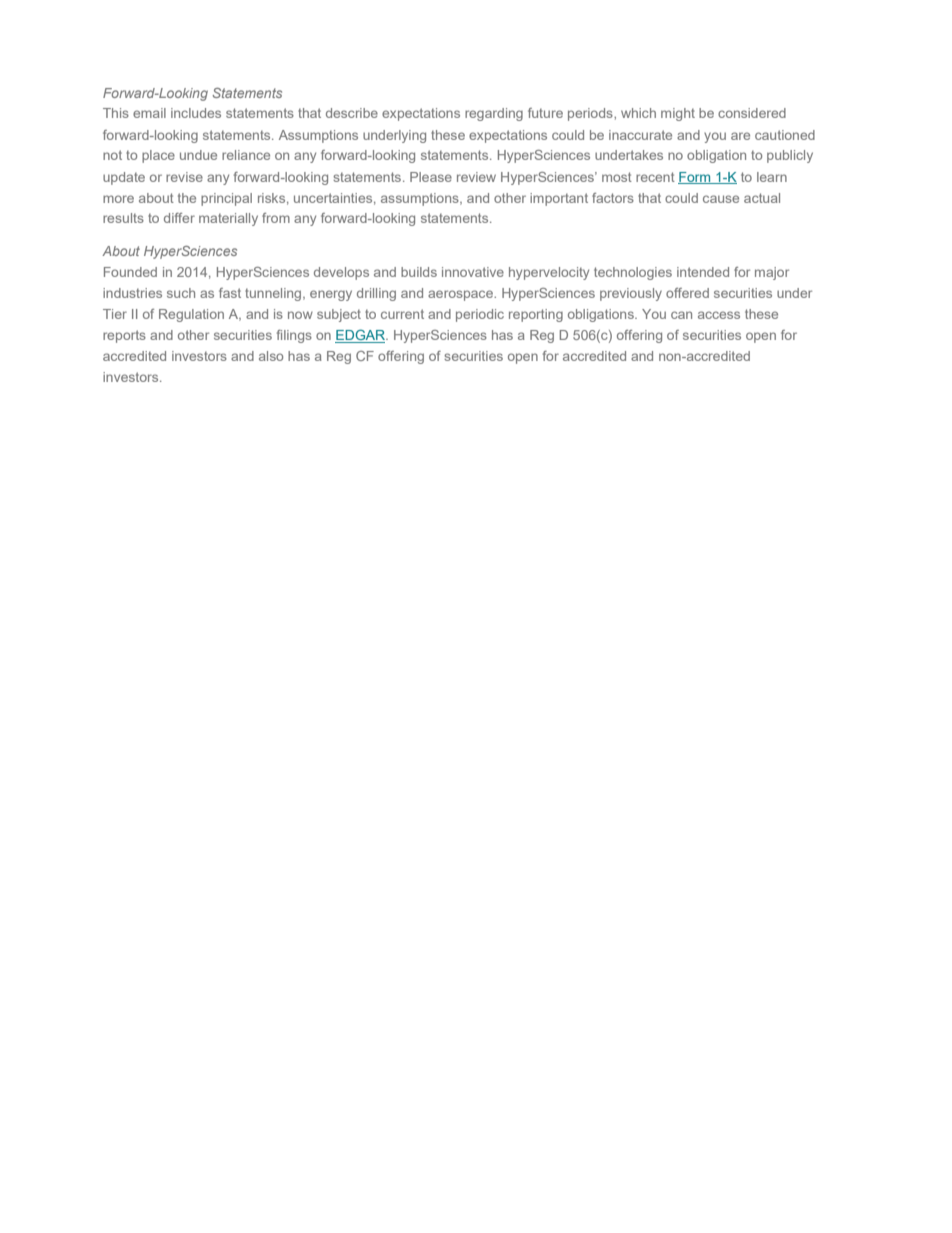  What do you see at coordinates (271, 356) in the screenshot?
I see `also` at bounding box center [271, 356].
